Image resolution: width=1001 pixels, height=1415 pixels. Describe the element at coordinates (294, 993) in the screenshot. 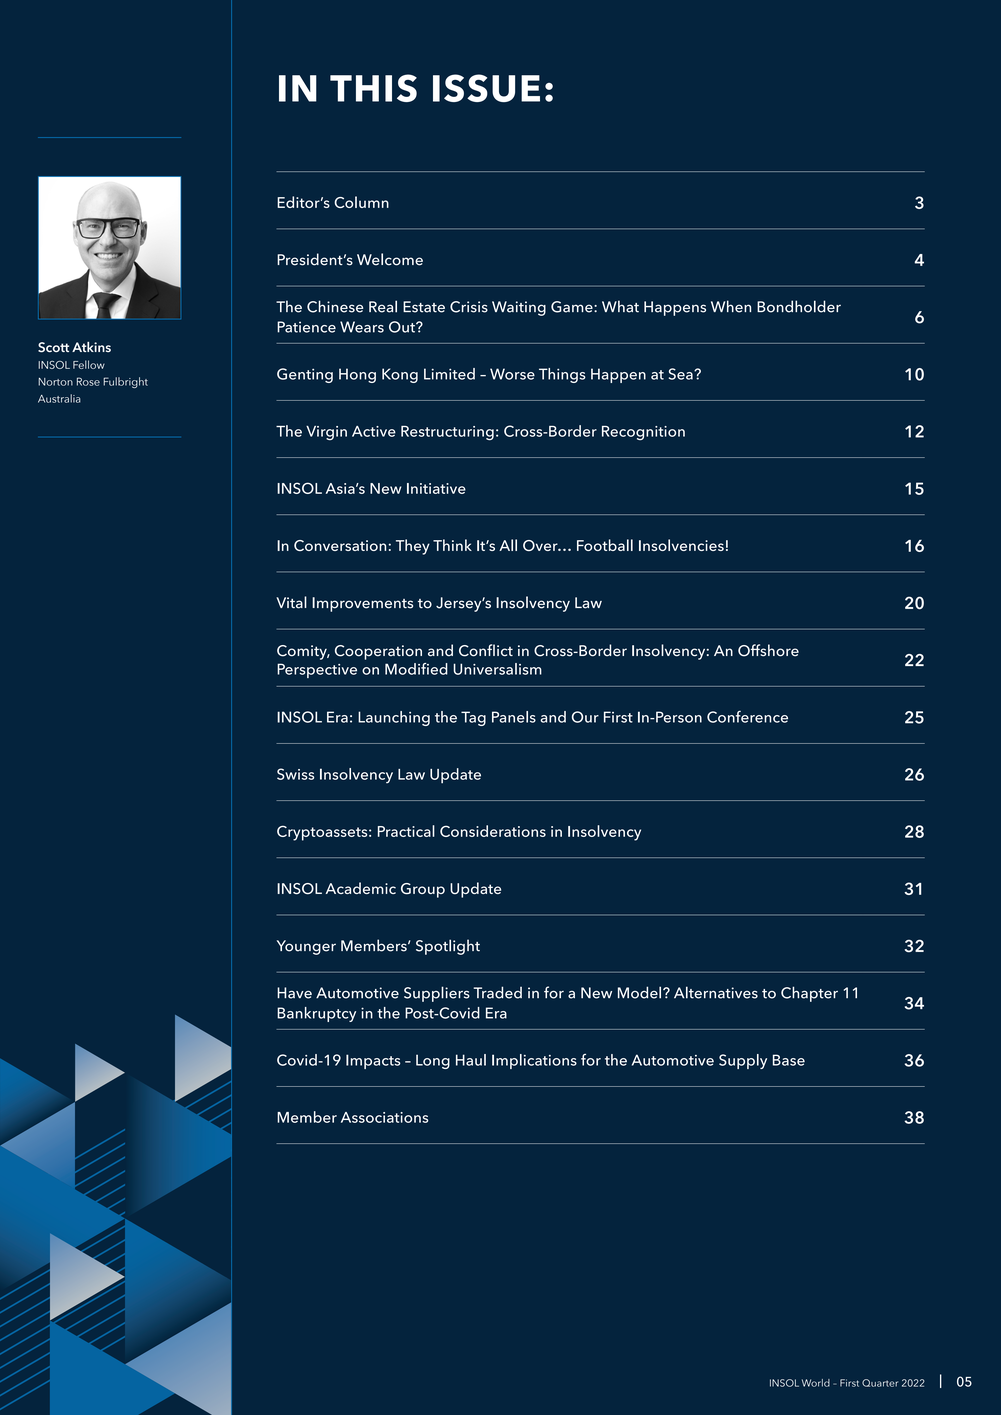

I see `Have` at that location.
